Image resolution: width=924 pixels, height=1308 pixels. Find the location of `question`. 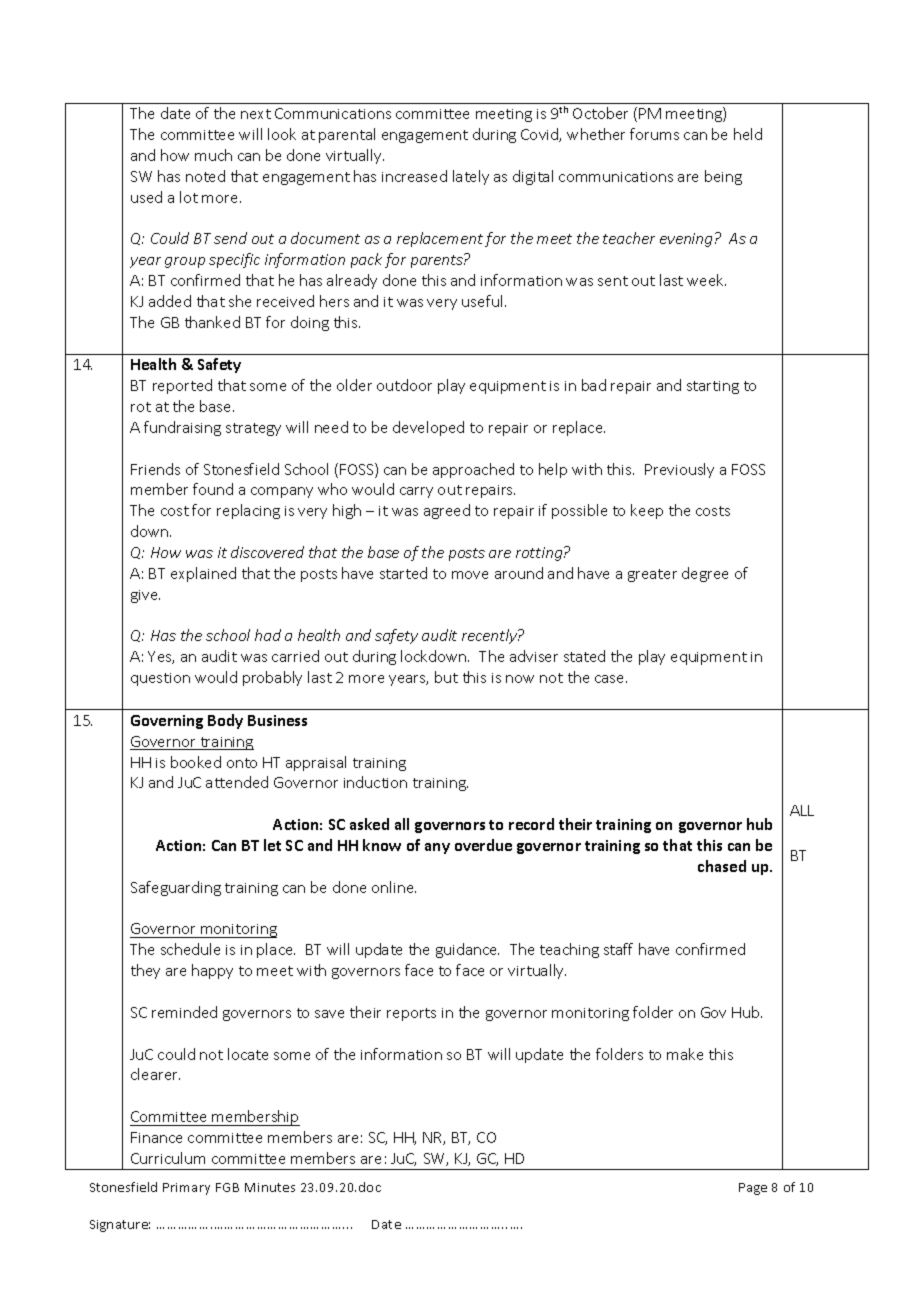

question is located at coordinates (160, 679).
